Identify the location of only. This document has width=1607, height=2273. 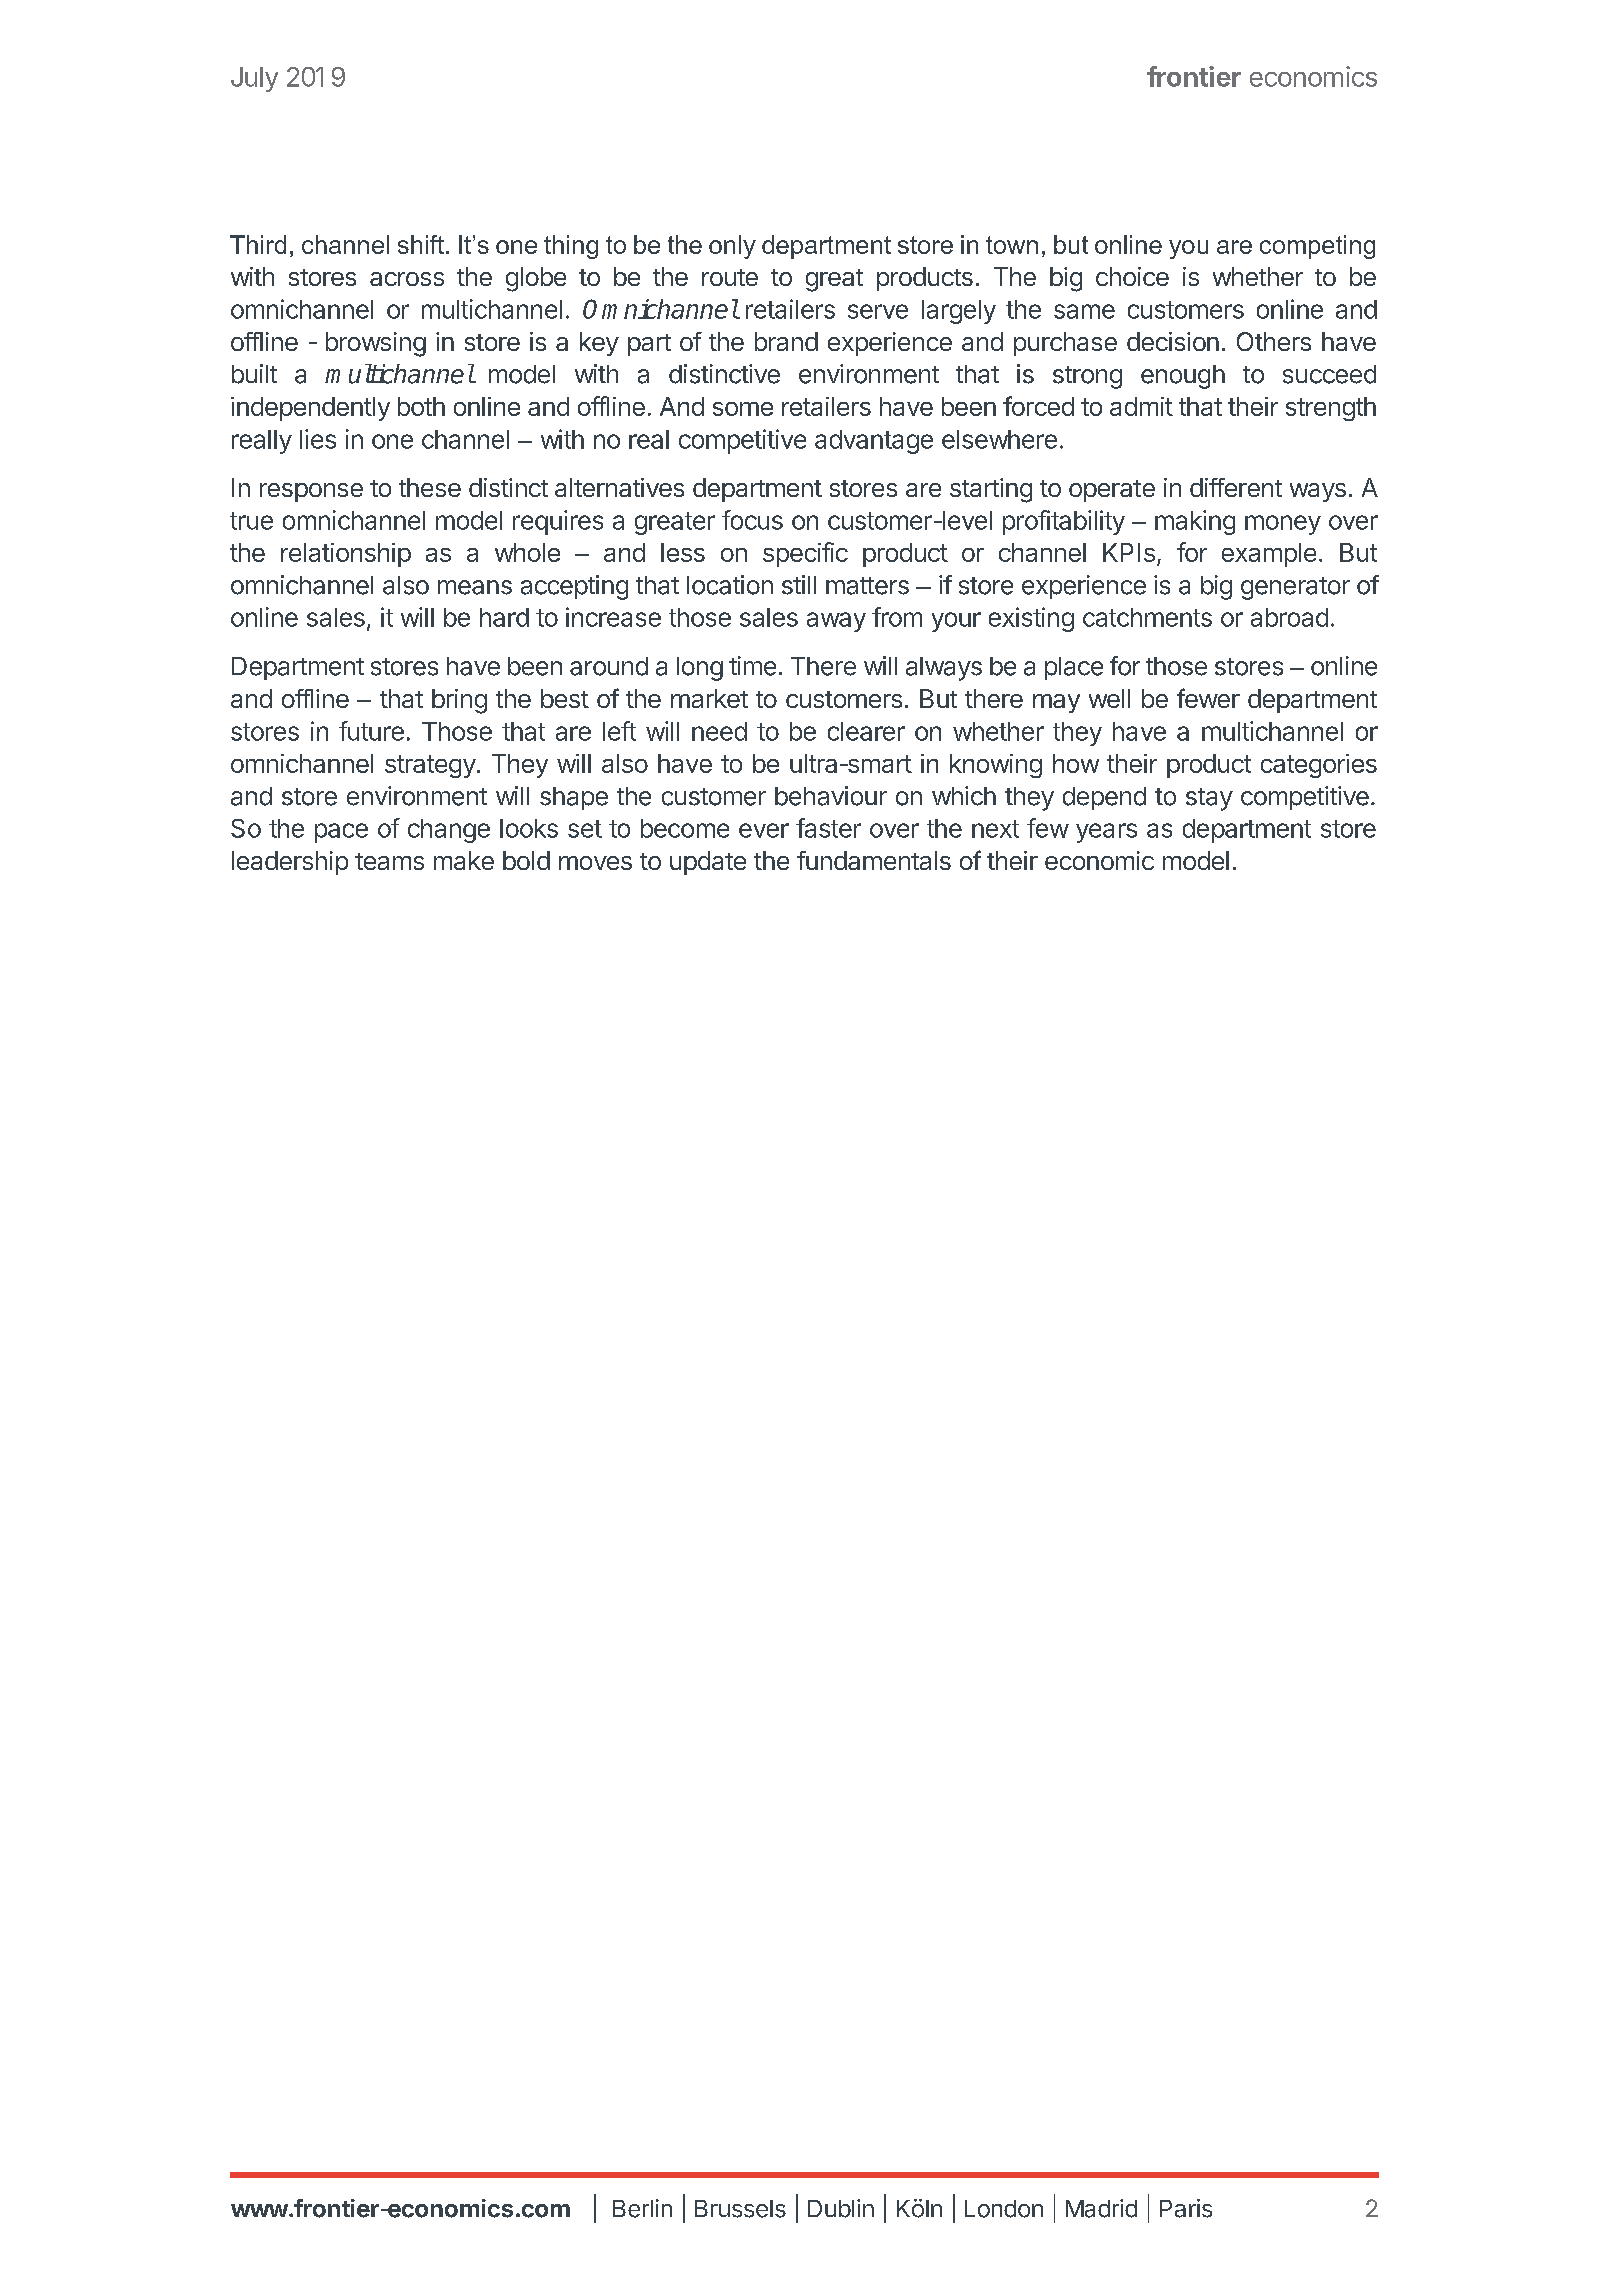
(732, 247).
